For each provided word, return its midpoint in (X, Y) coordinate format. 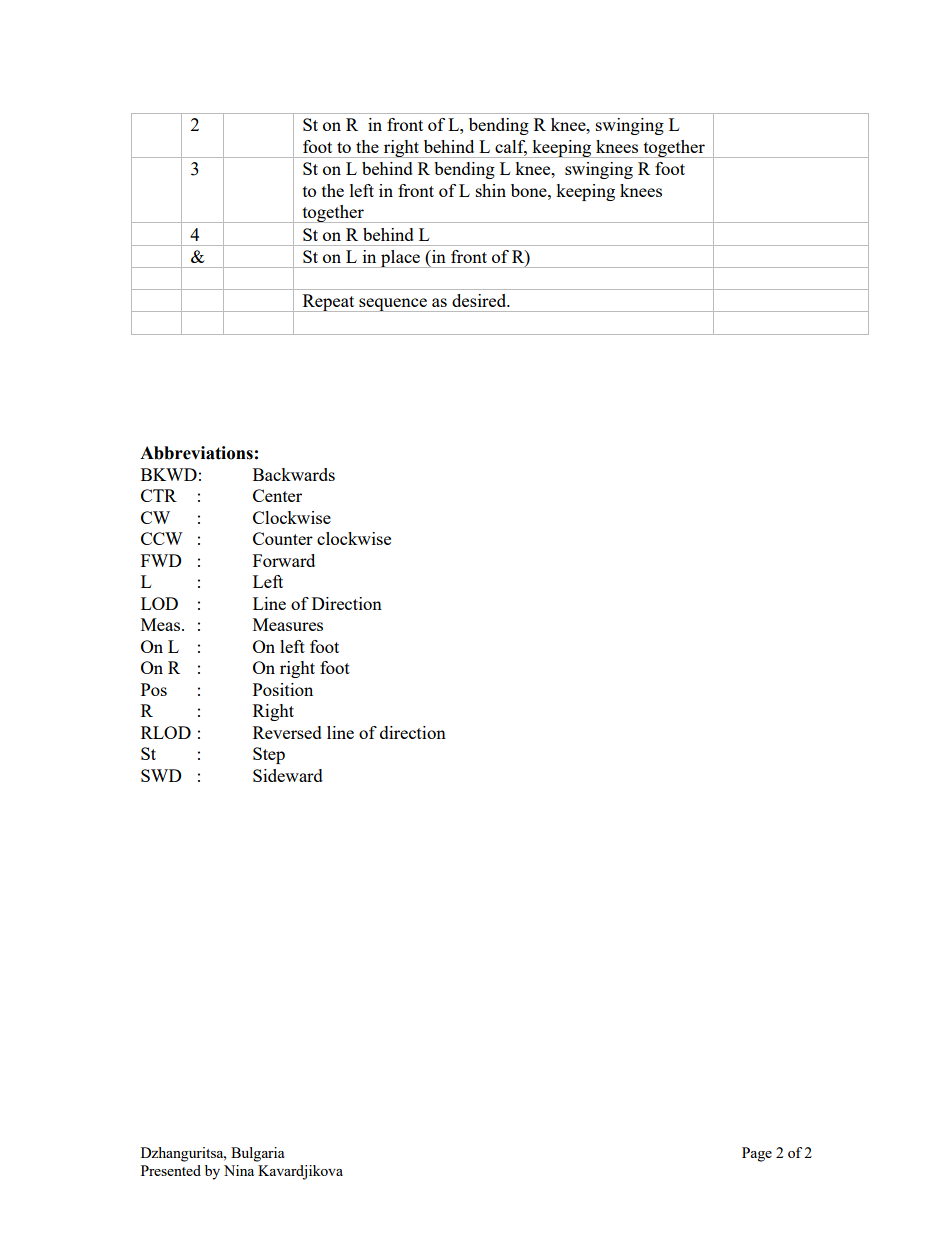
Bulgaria (257, 1154)
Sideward (288, 775)
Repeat (328, 303)
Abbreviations (196, 453)
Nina (239, 1170)
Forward (284, 560)
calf (511, 148)
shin (491, 190)
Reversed (287, 732)
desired (480, 300)
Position (283, 689)
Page (757, 1154)
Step (269, 755)
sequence (393, 305)
